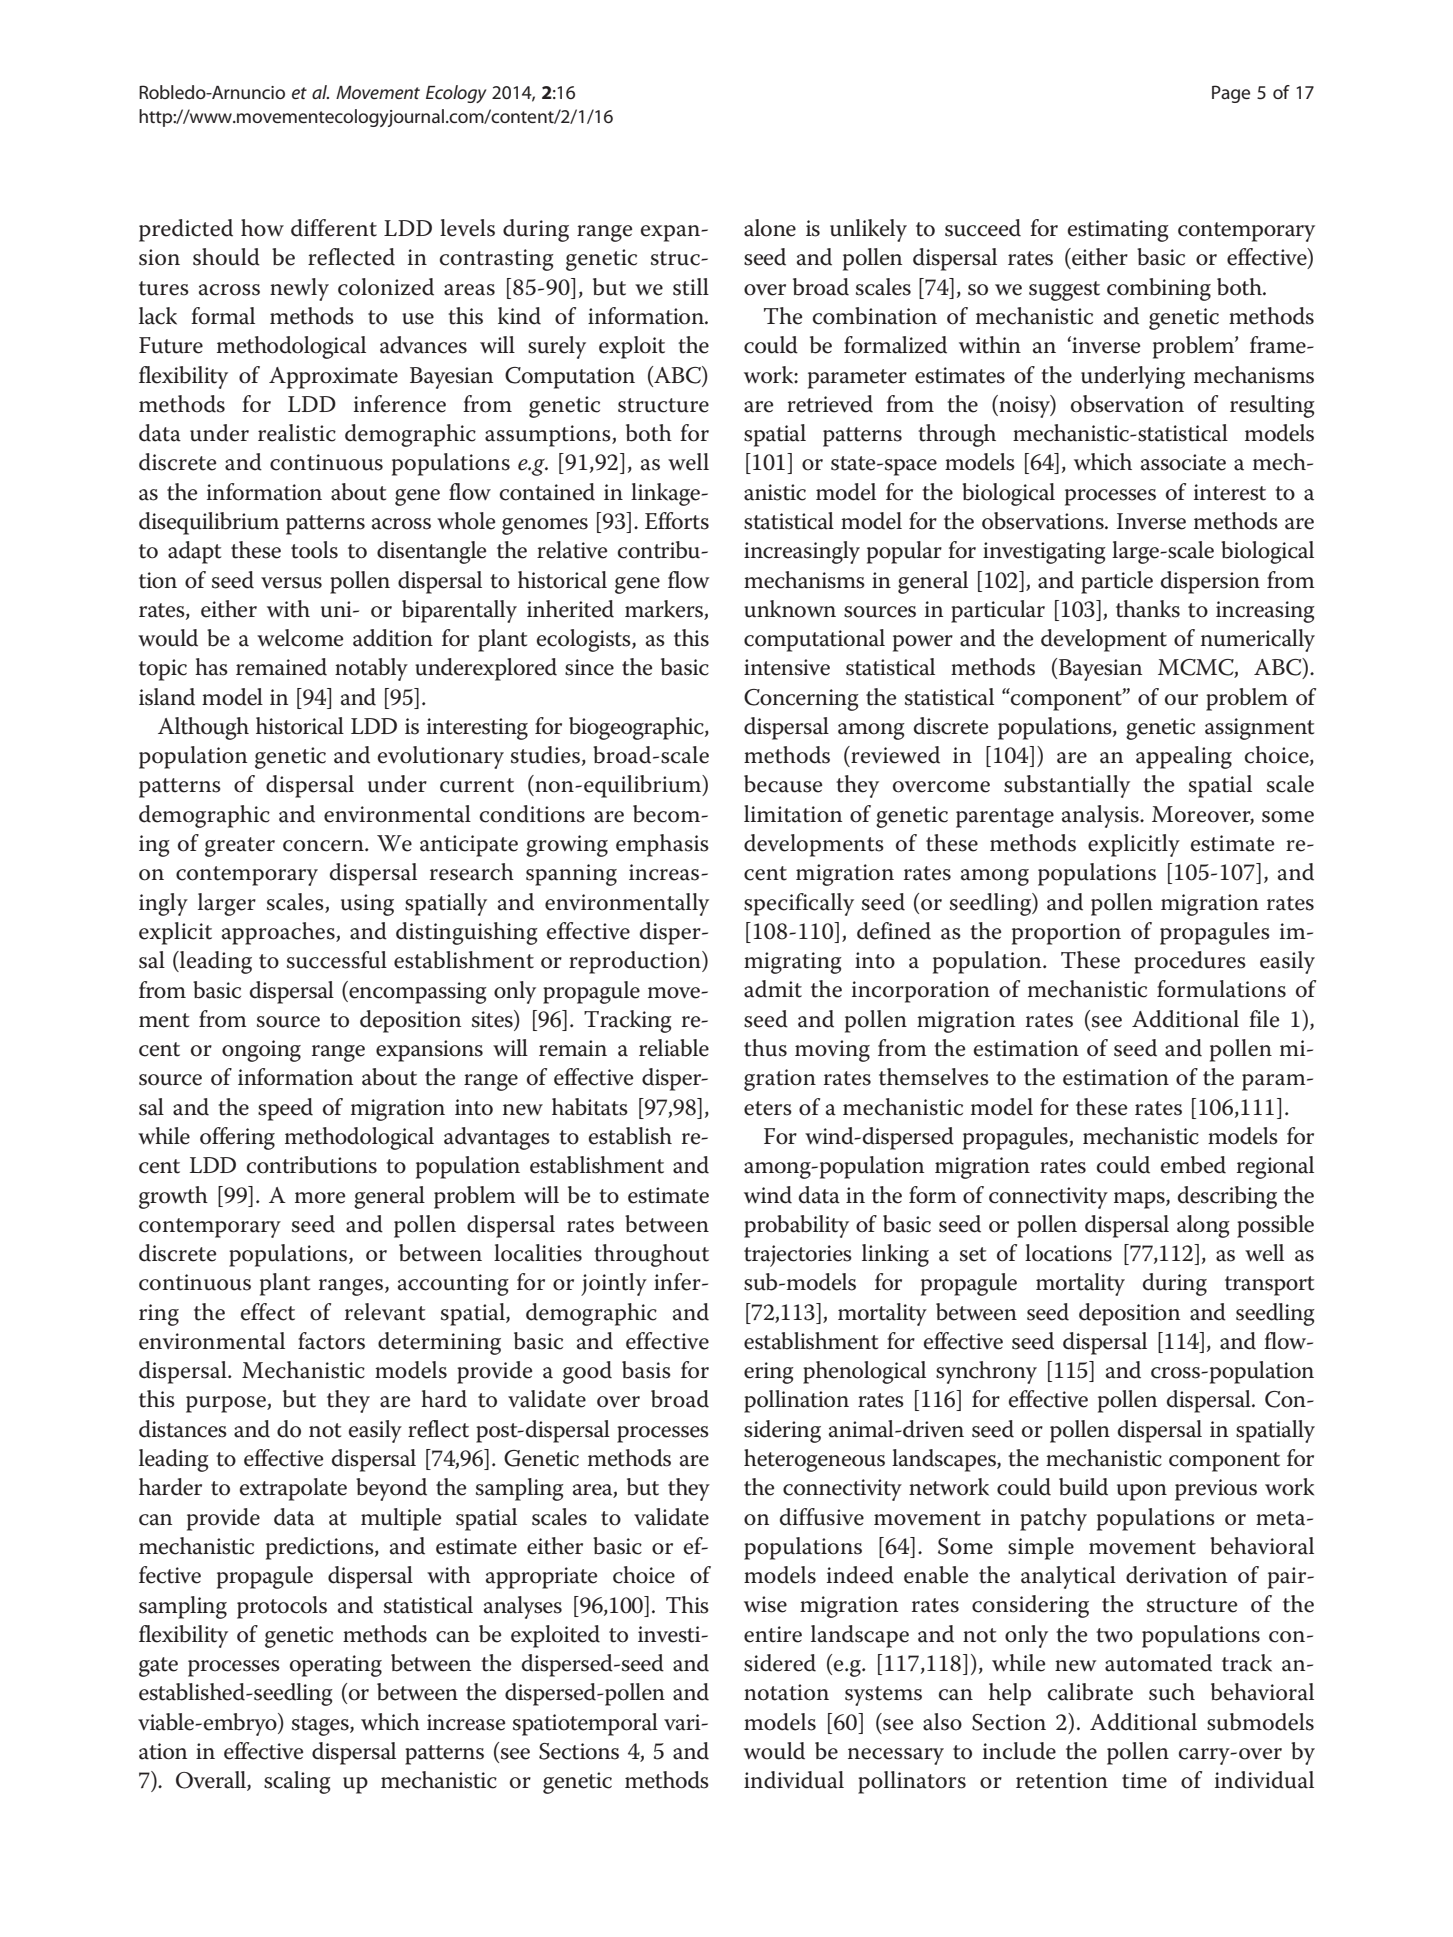 The height and width of the screenshot is (1937, 1453). Describe the element at coordinates (770, 228) in the screenshot. I see `alone` at that location.
